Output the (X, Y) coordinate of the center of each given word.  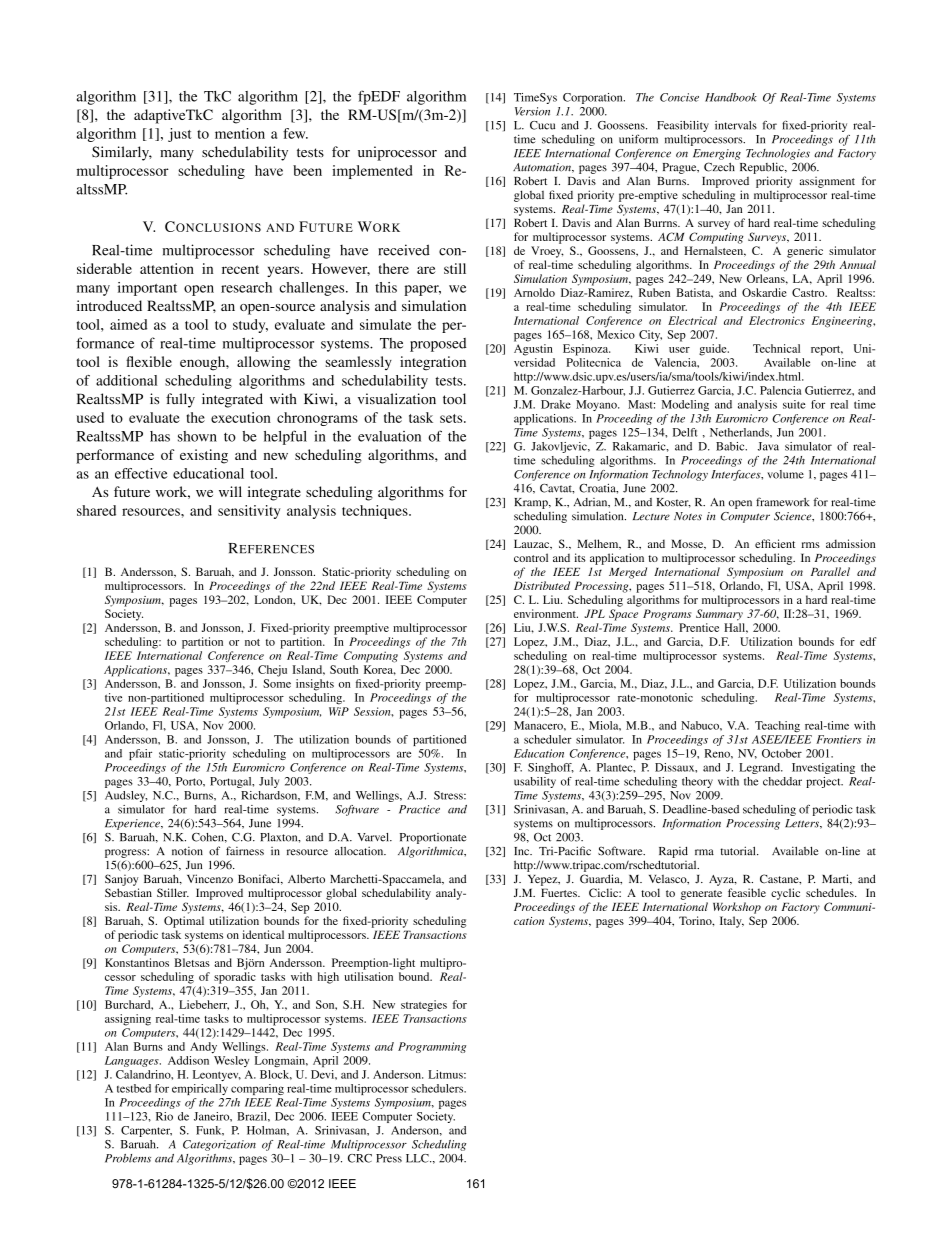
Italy (732, 922)
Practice (419, 809)
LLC (418, 1158)
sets (452, 418)
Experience (133, 824)
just (180, 135)
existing (204, 456)
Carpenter (146, 1131)
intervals (736, 125)
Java (768, 446)
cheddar (782, 781)
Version (532, 111)
